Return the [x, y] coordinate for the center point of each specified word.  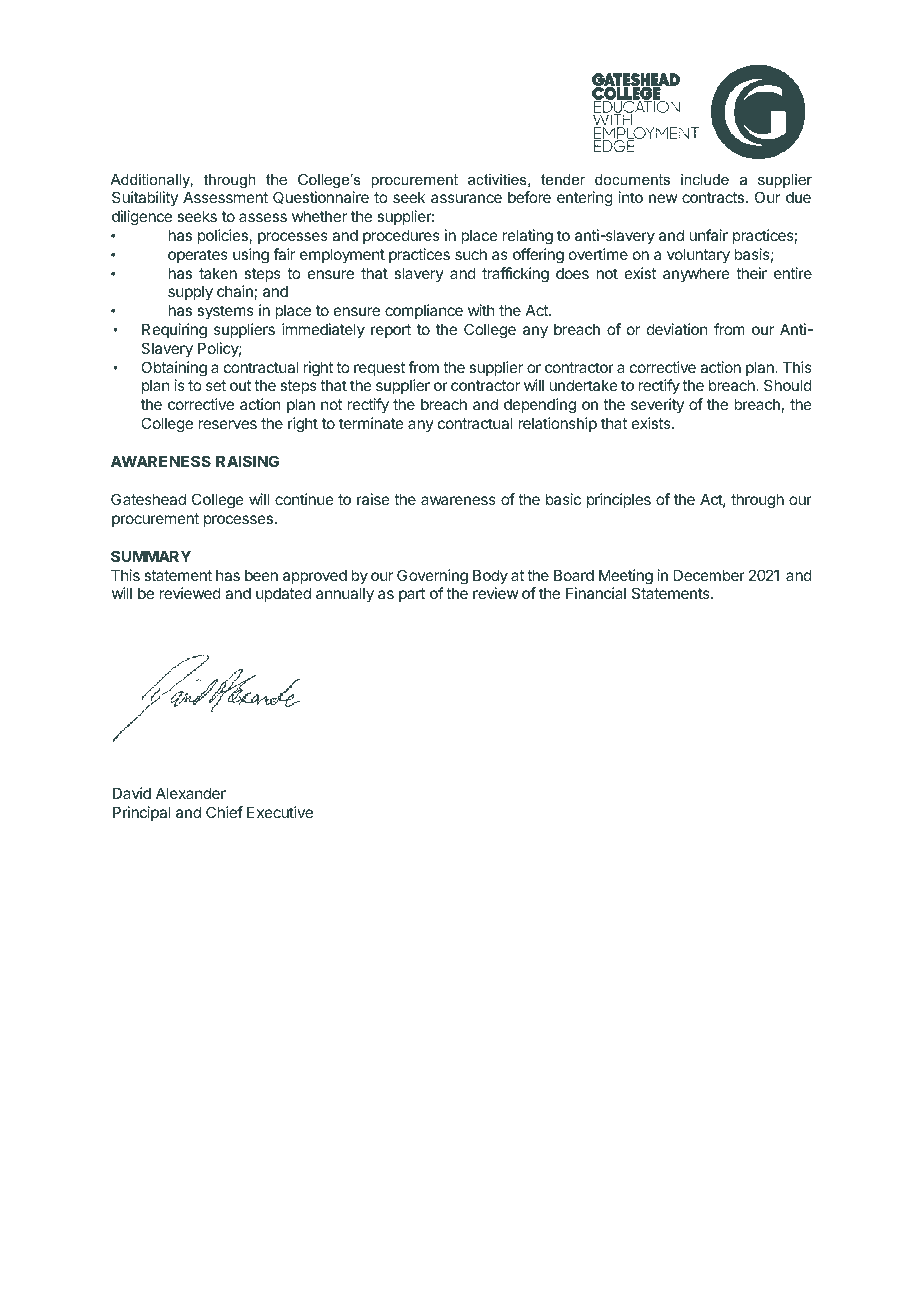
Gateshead [148, 499]
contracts [714, 197]
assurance [466, 198]
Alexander [191, 793]
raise [373, 499]
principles [619, 500]
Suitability [145, 198]
